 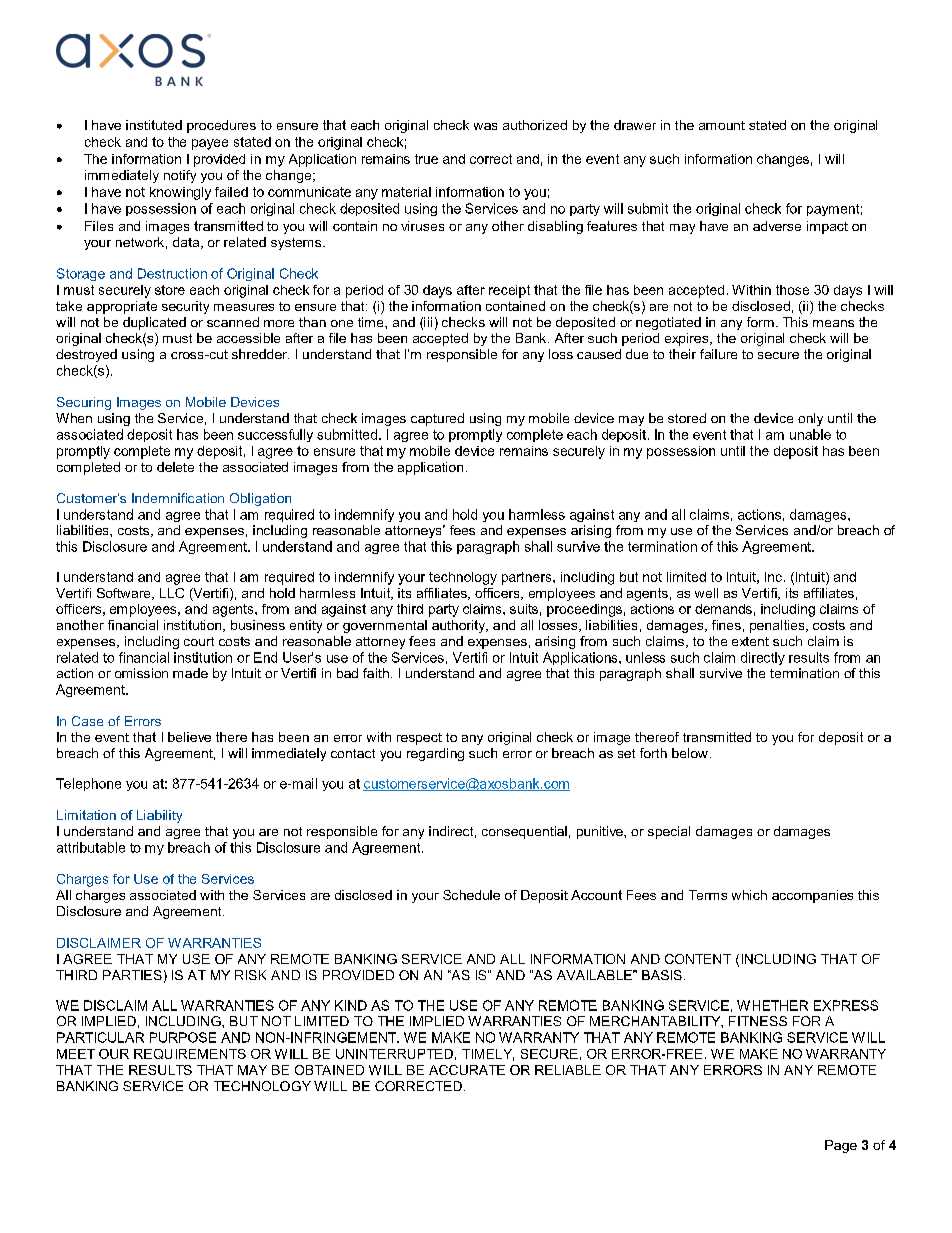 I want to click on extent, so click(x=750, y=641).
